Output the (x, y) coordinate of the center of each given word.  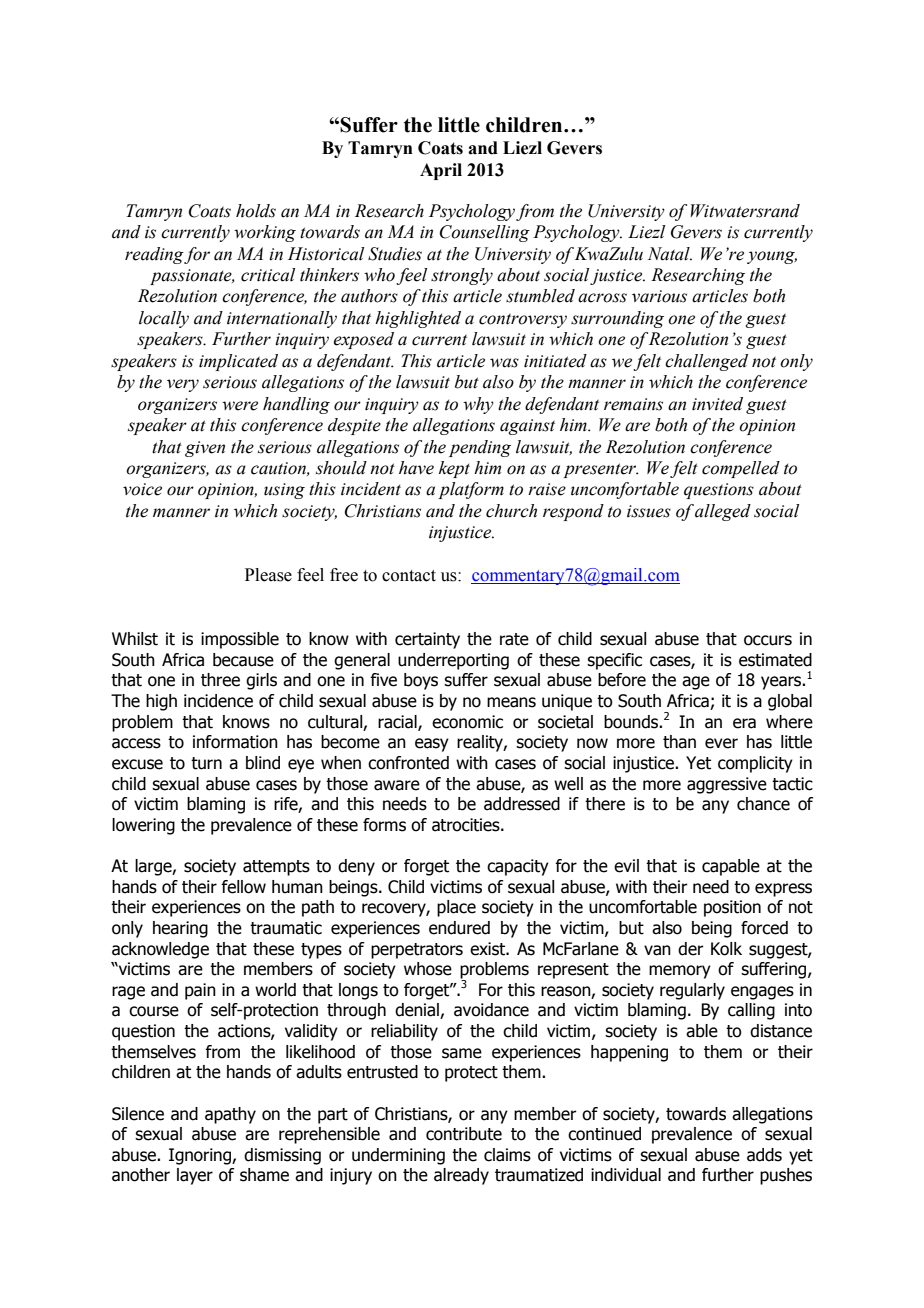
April (441, 171)
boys (421, 681)
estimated (775, 660)
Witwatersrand (745, 211)
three (220, 680)
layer (195, 1176)
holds (256, 211)
